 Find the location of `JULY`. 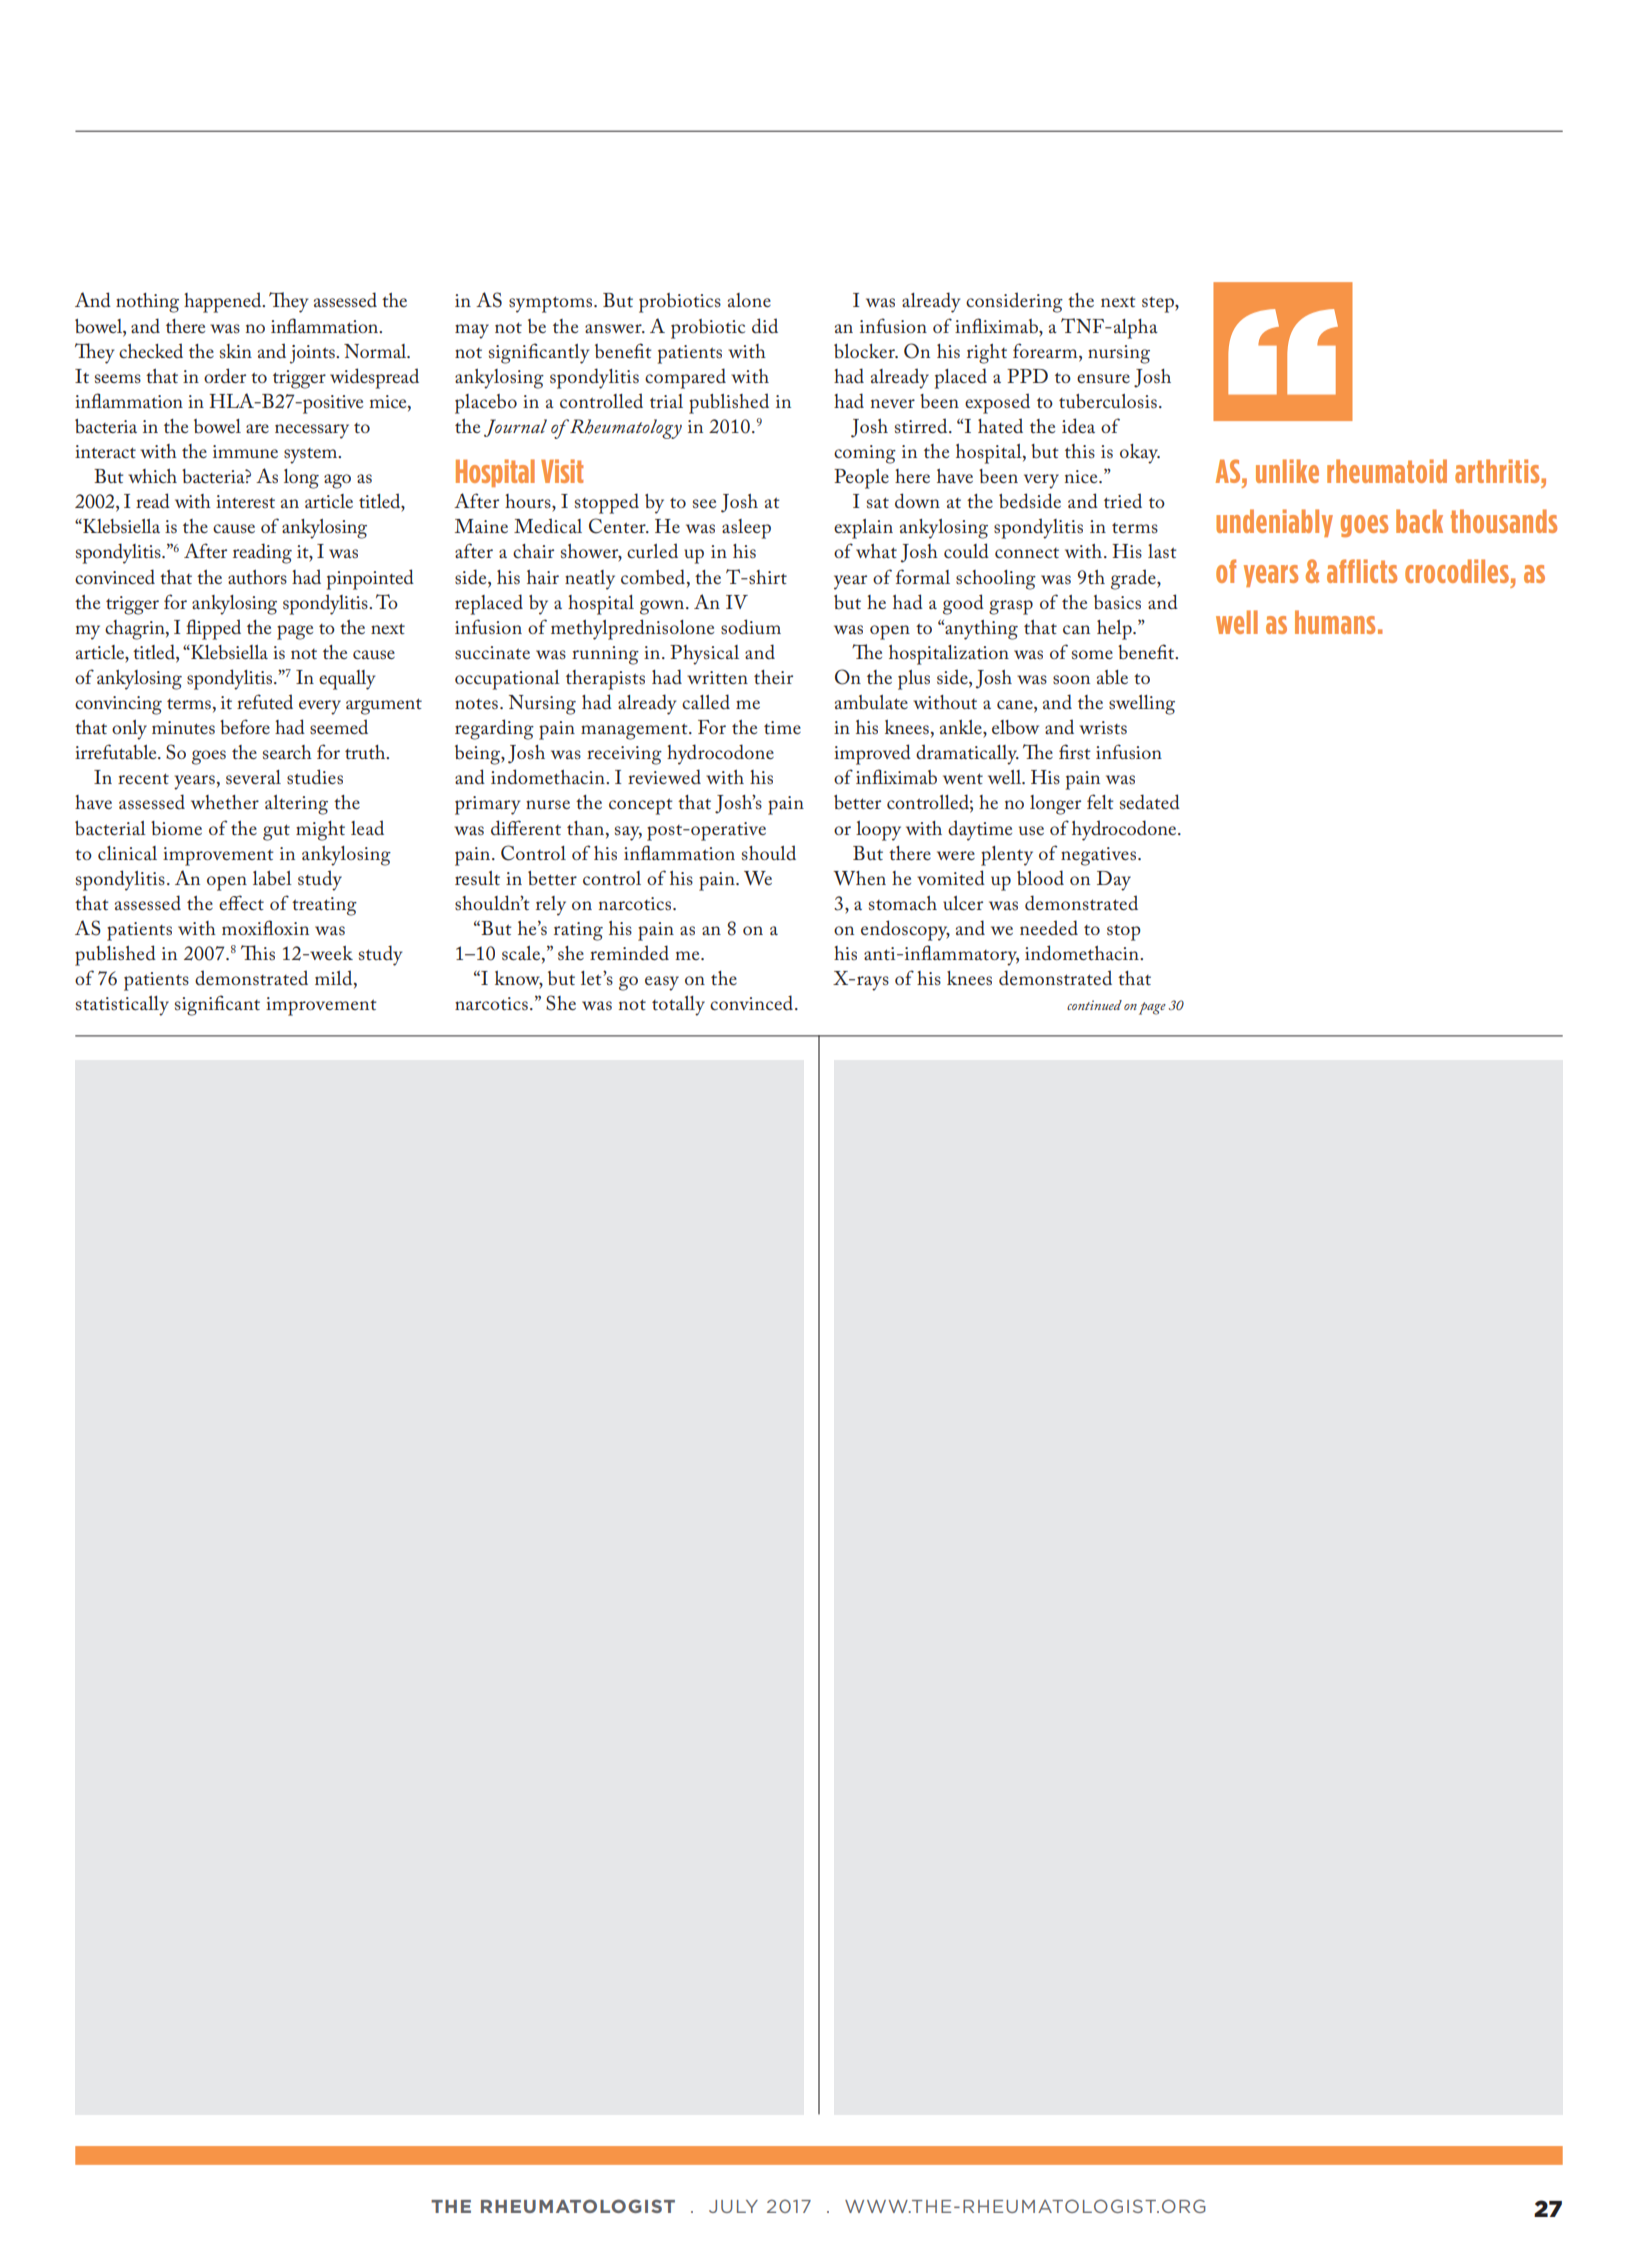

JULY is located at coordinates (733, 2206).
